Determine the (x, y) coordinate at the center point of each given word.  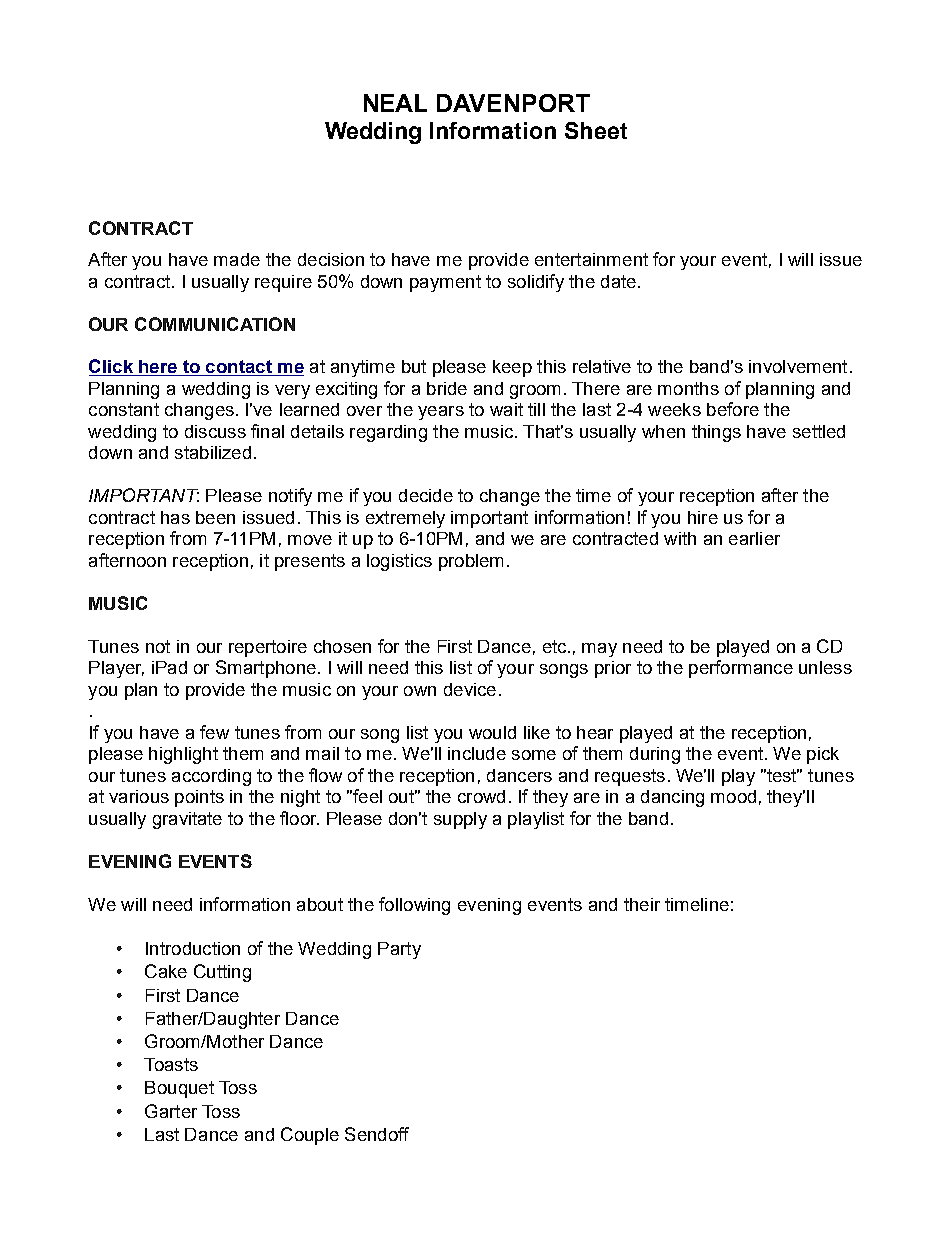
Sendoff (377, 1134)
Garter (171, 1111)
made (237, 259)
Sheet (596, 130)
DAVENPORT (513, 103)
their (642, 904)
